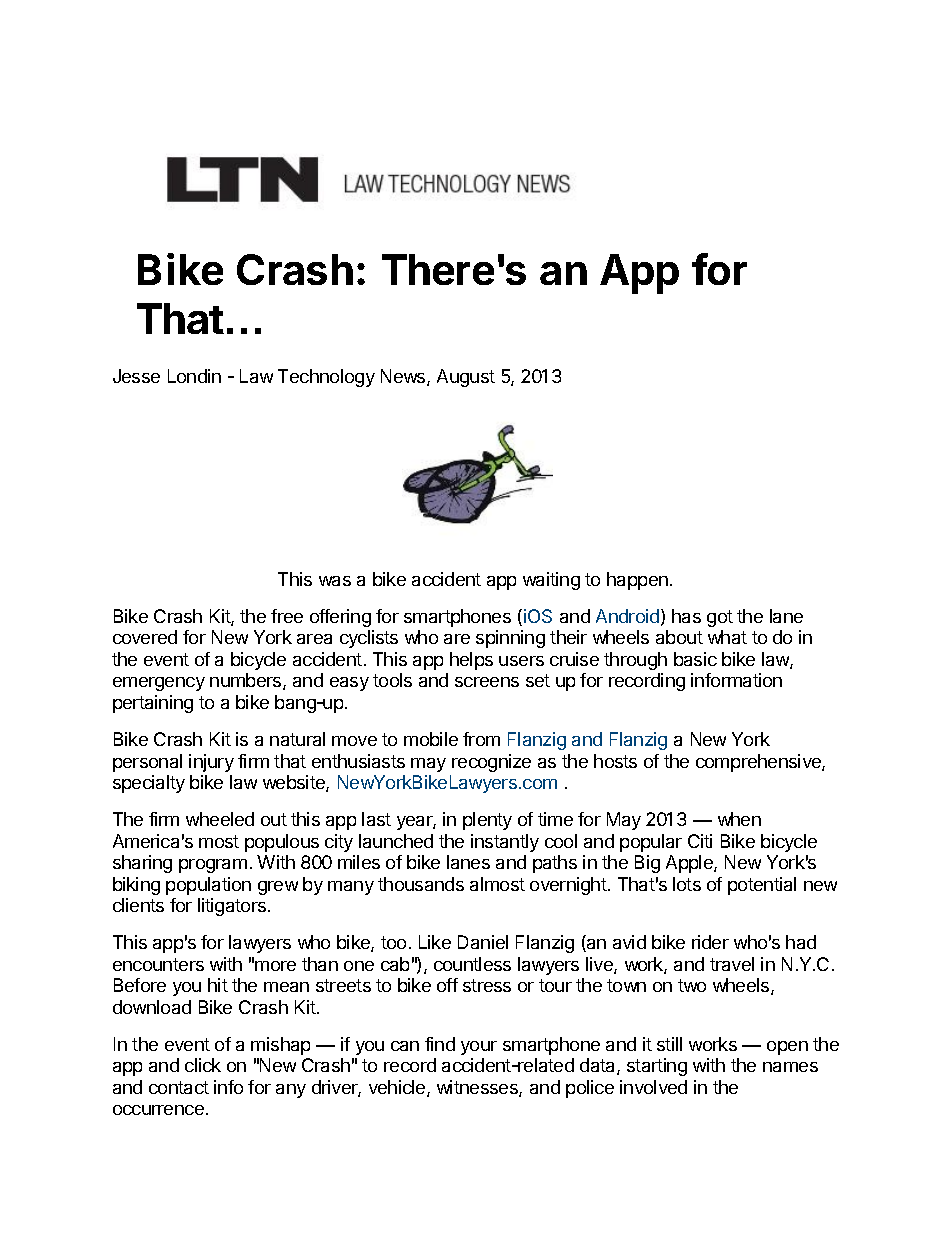  What do you see at coordinates (404, 377) in the screenshot?
I see `News` at bounding box center [404, 377].
